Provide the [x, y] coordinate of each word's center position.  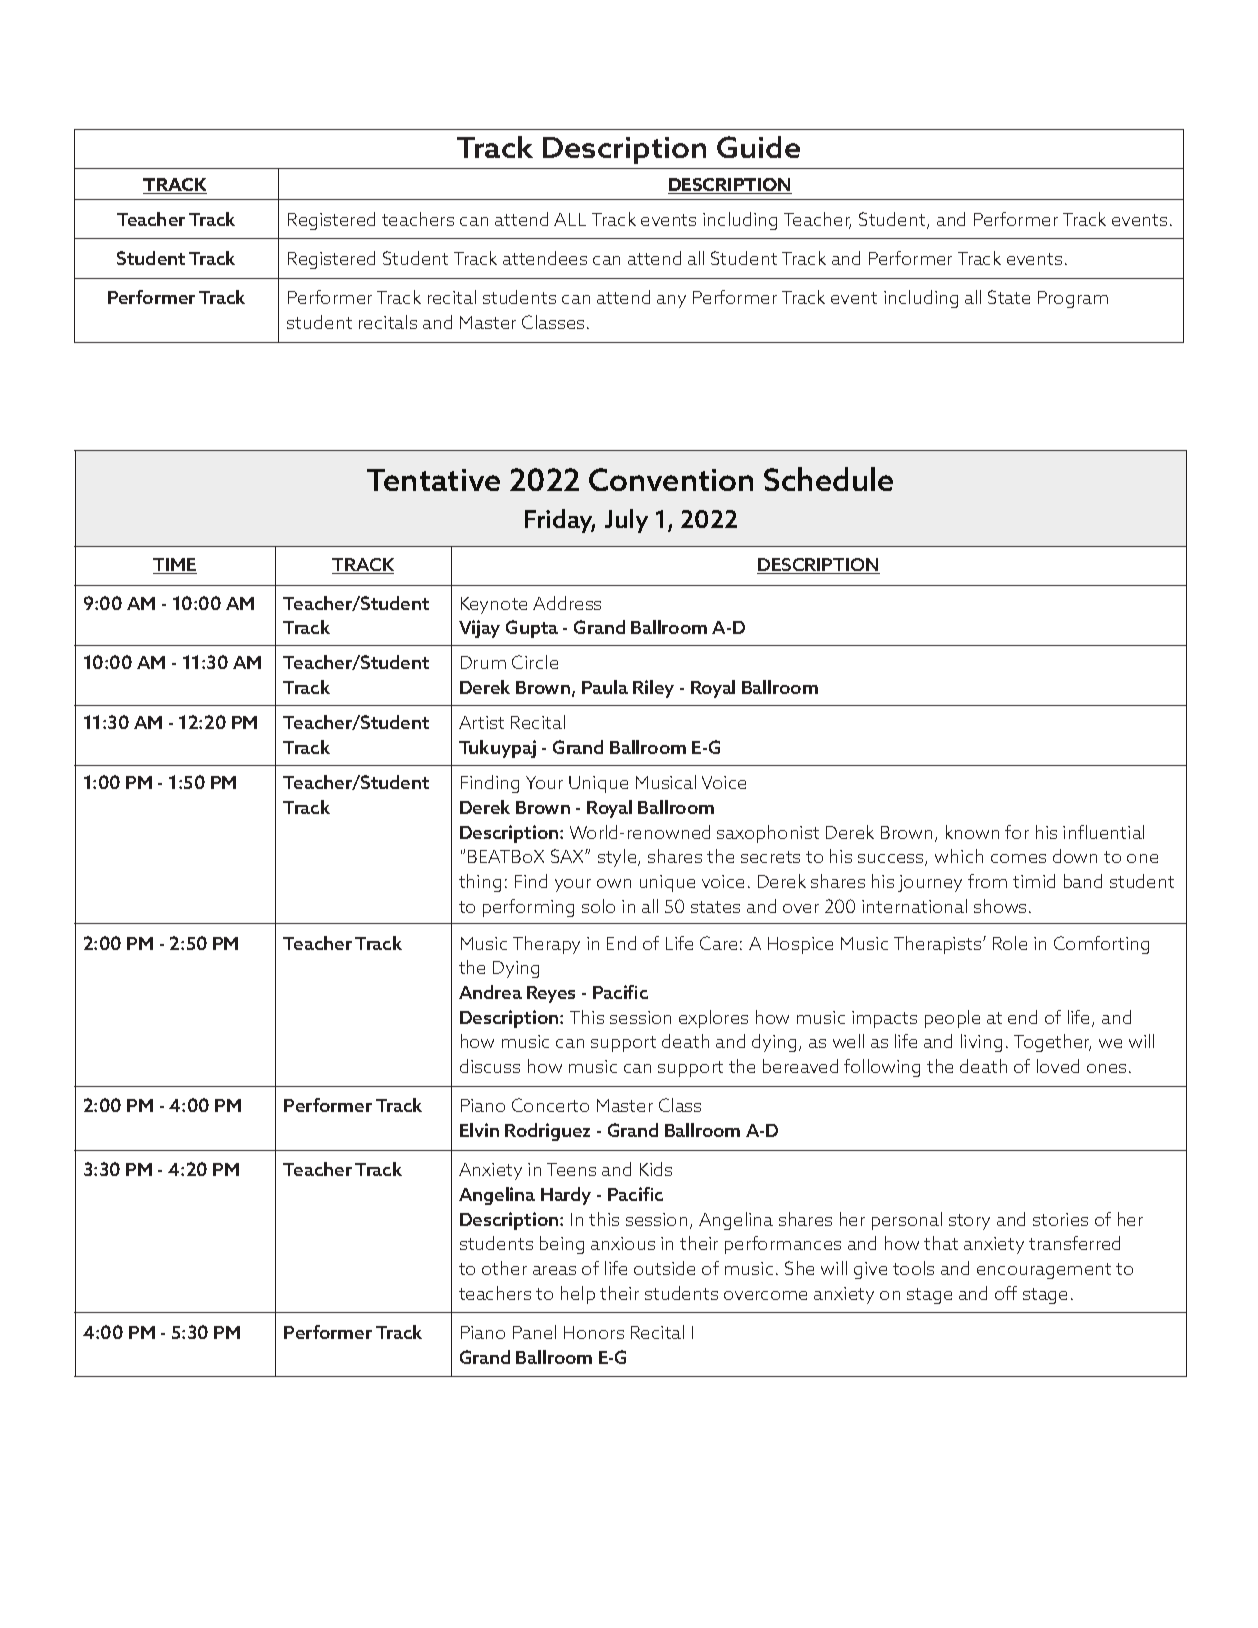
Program [1073, 299]
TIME [175, 566]
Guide [758, 147]
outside [664, 1268]
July [626, 521]
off [1006, 1293]
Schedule [828, 479]
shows [1002, 906]
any [671, 301]
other [504, 1268]
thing [480, 883]
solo [598, 906]
